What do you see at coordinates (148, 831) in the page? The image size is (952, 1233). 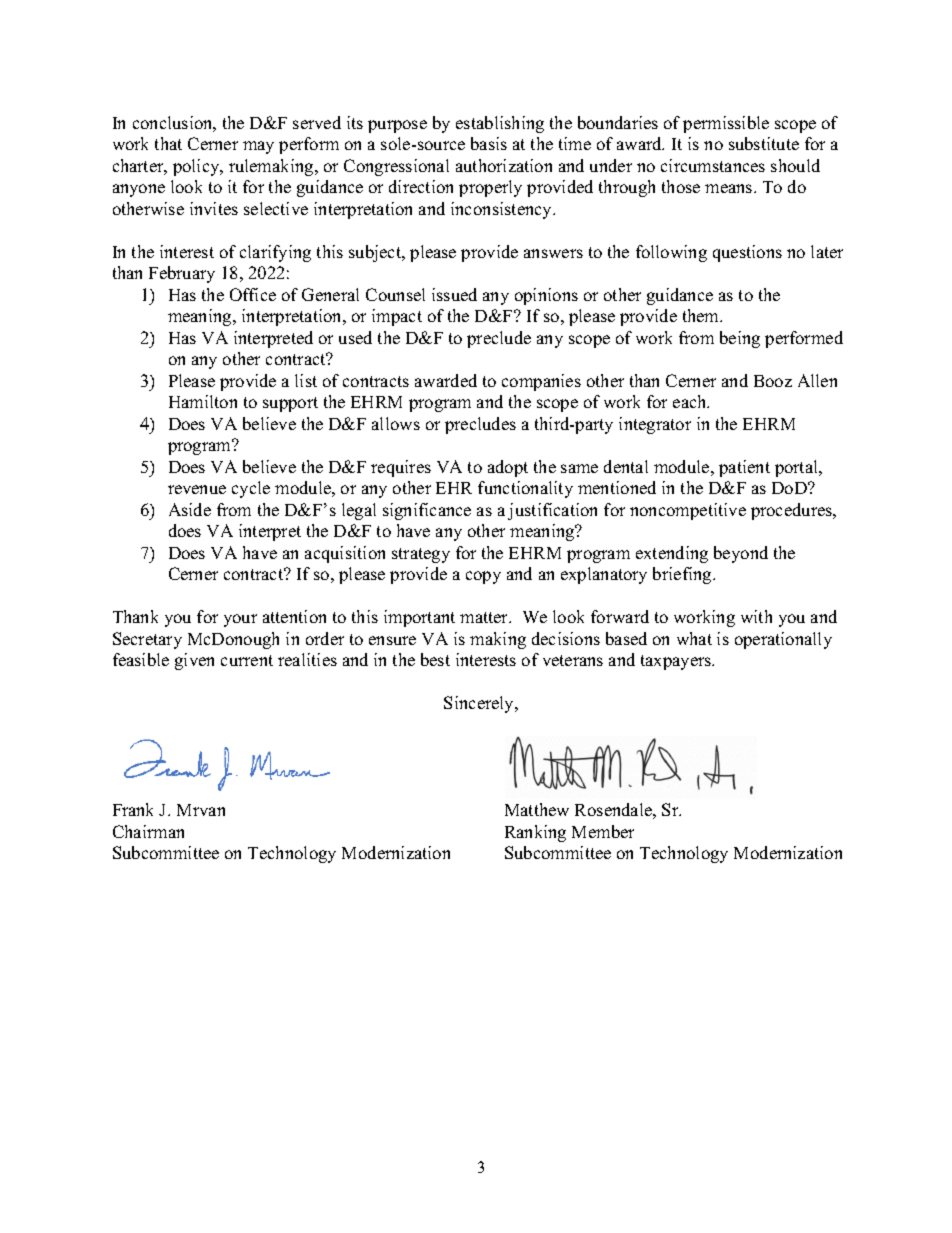 I see `Chairman` at bounding box center [148, 831].
